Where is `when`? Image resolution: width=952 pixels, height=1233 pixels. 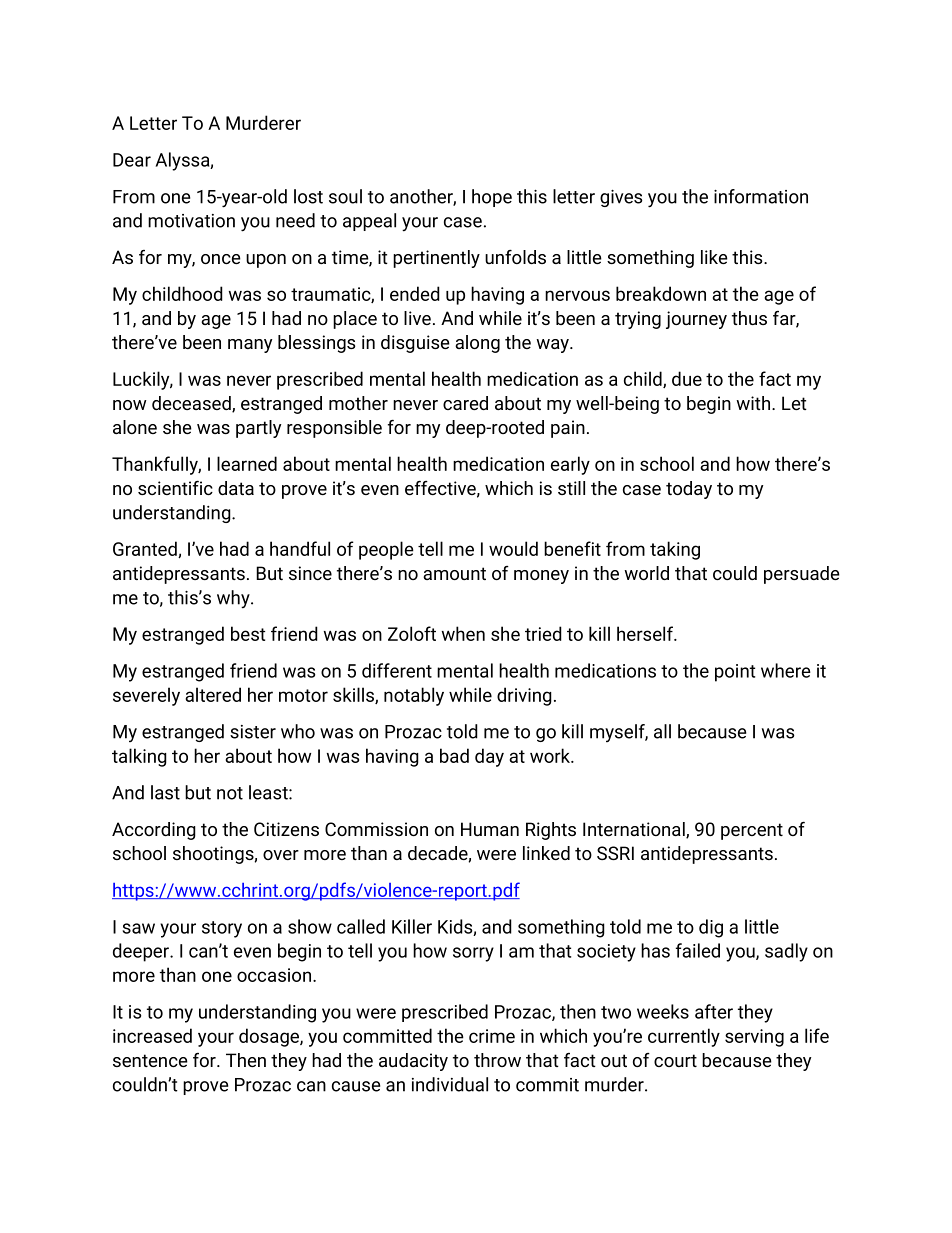 when is located at coordinates (463, 633).
